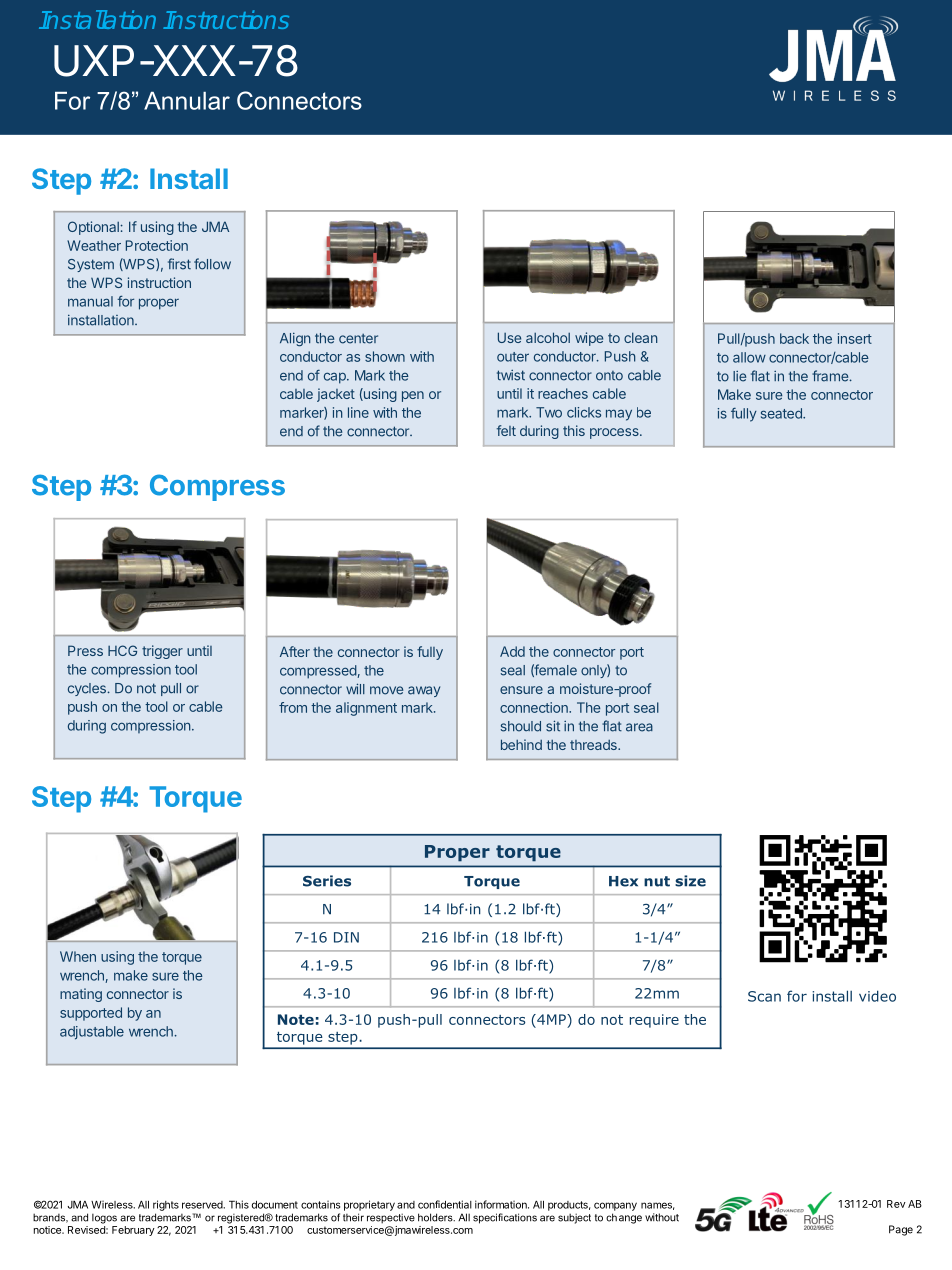  What do you see at coordinates (166, 1205) in the screenshot?
I see `rights` at bounding box center [166, 1205].
